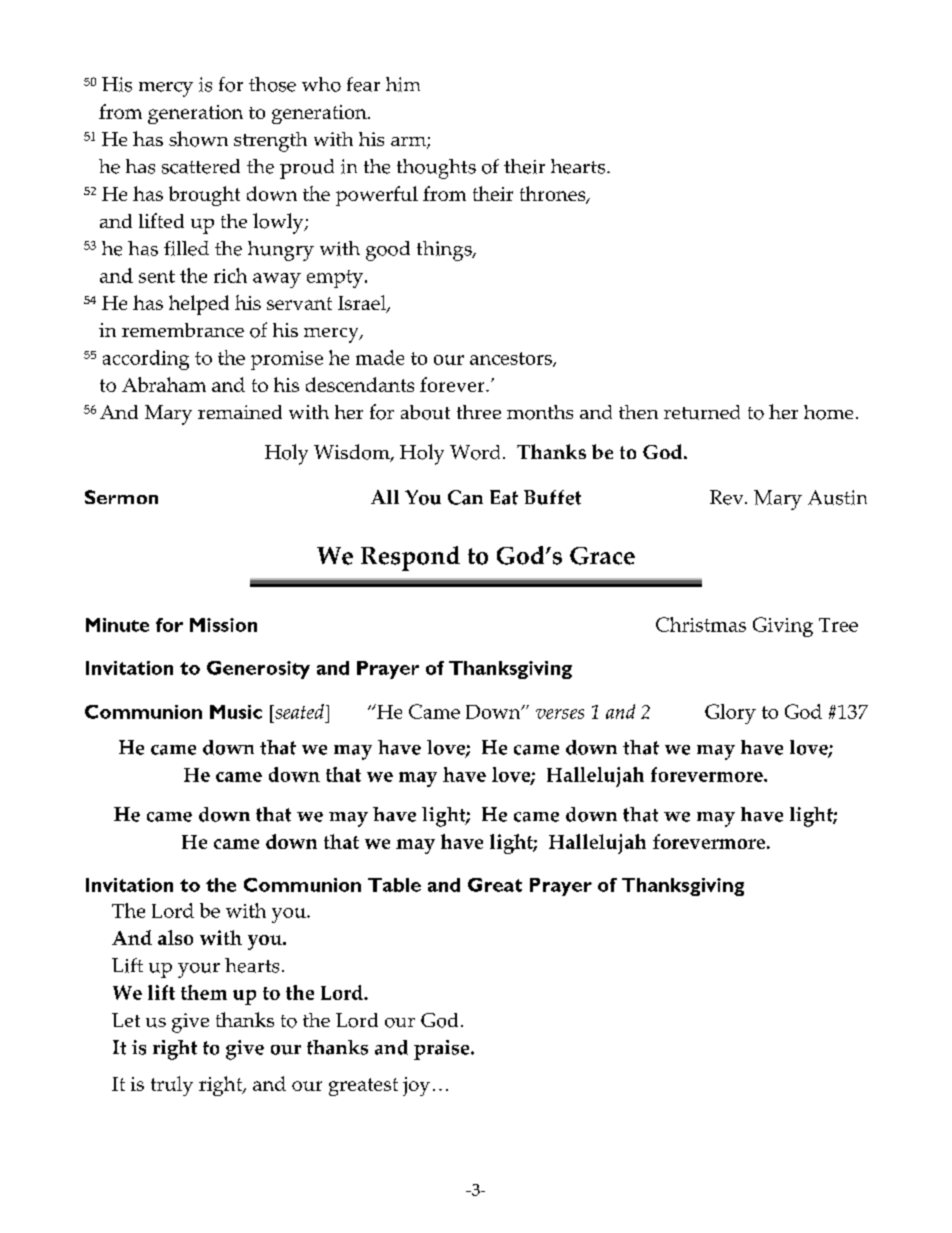 The image size is (952, 1233). I want to click on ancestors, so click(512, 359).
